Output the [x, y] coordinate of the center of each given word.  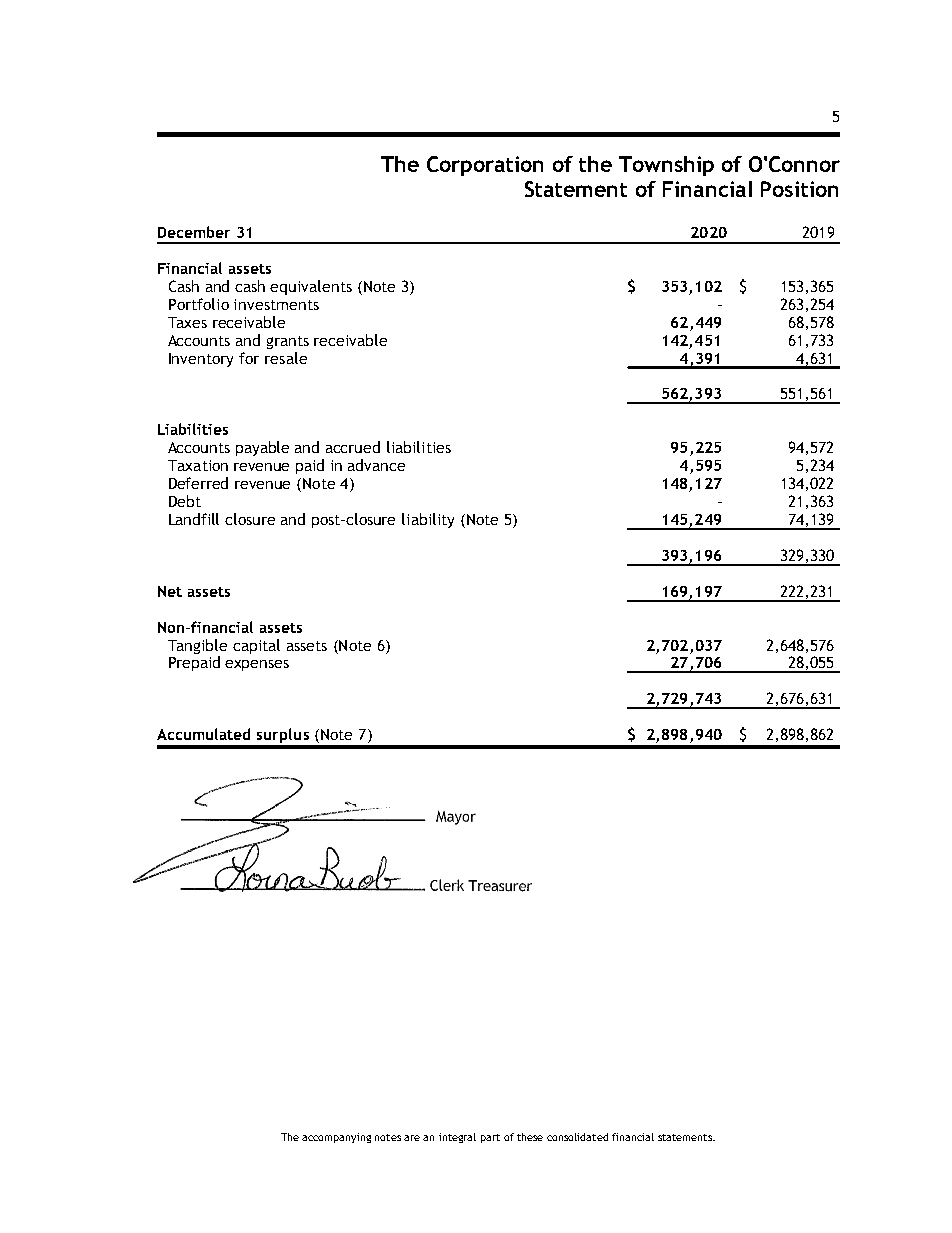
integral [457, 1138]
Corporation [485, 166]
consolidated [577, 1137]
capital [256, 646]
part [490, 1138]
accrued [353, 447]
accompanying [336, 1138]
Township [666, 166]
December [194, 232]
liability [428, 520]
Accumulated [203, 734]
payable [262, 448]
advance [376, 465]
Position [799, 189]
